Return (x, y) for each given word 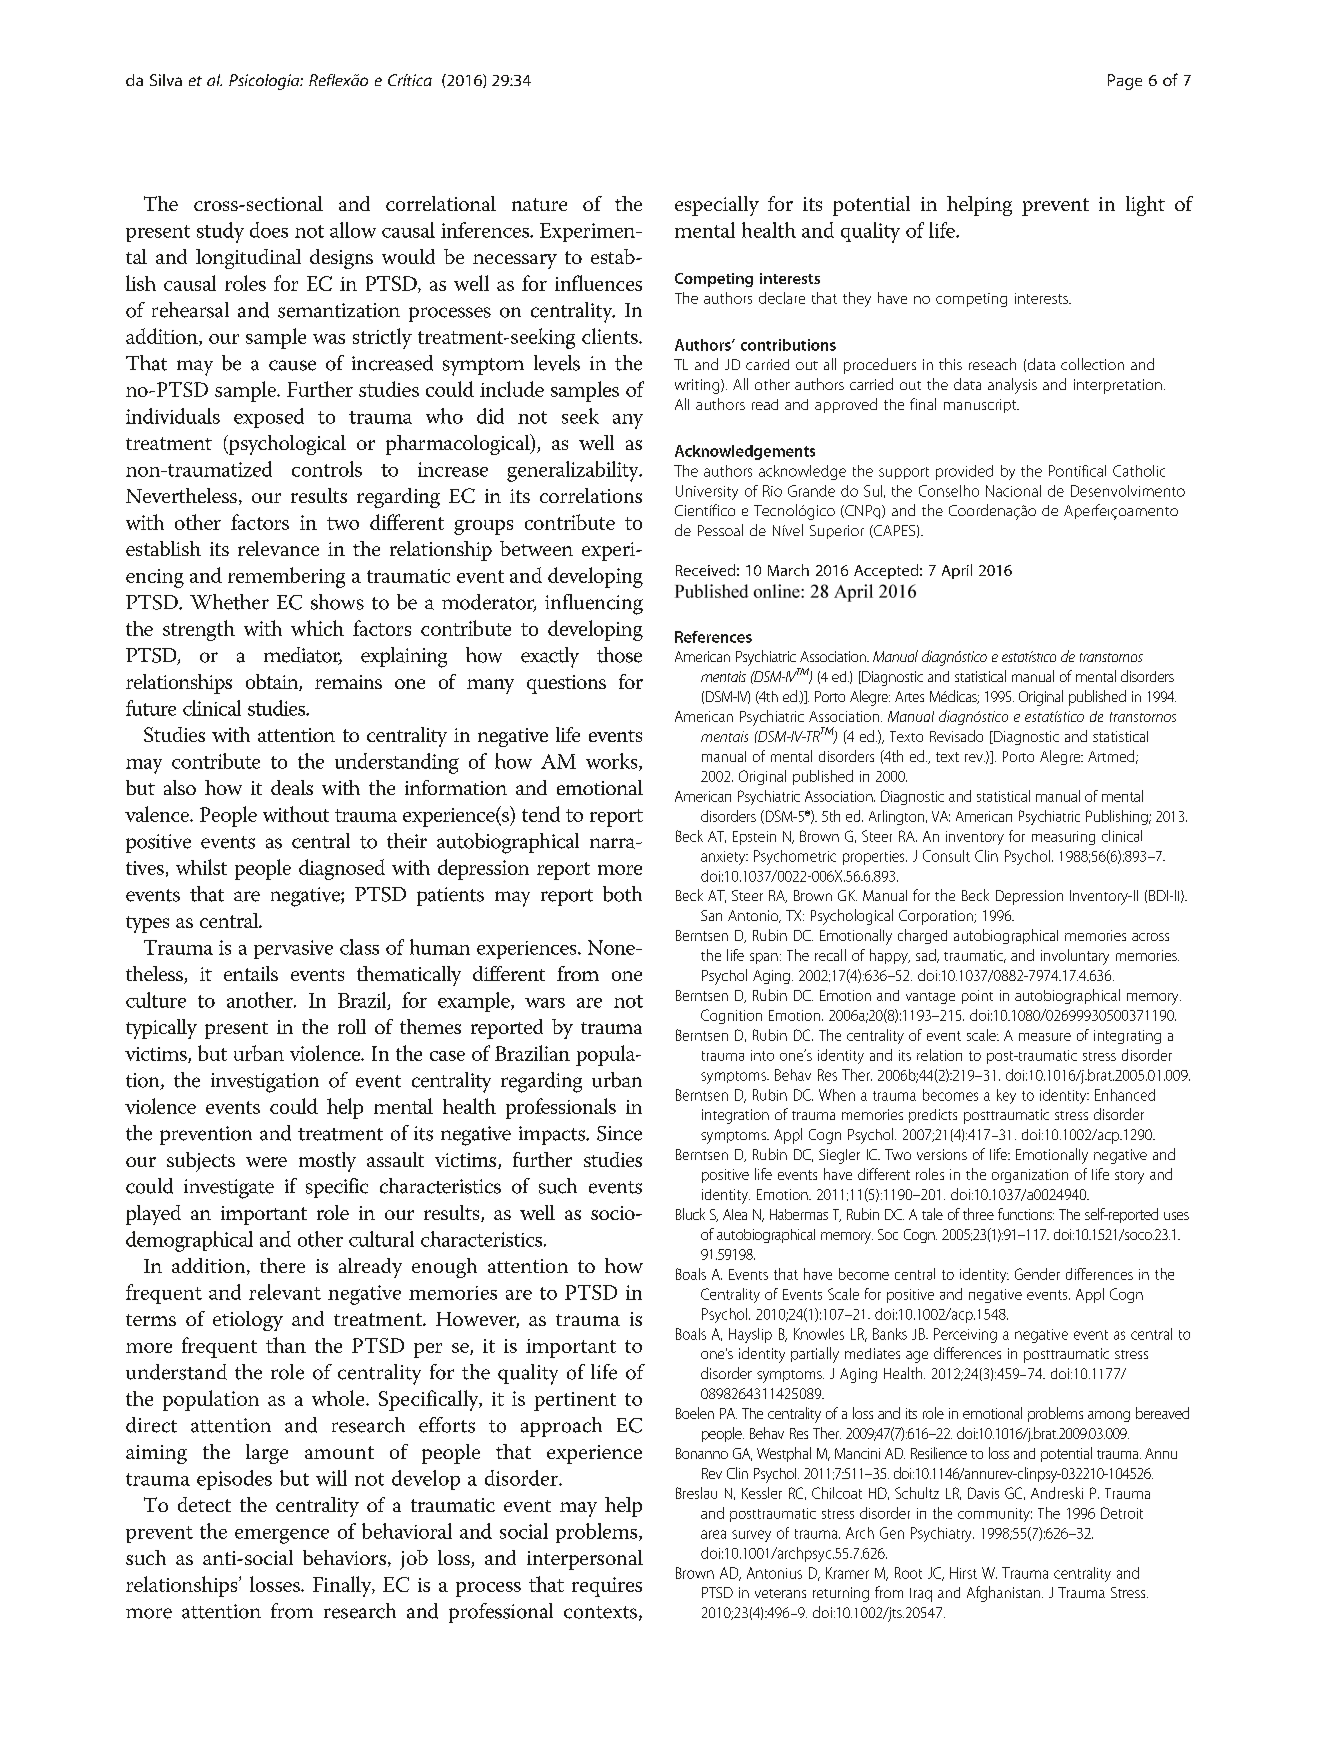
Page (1125, 82)
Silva (166, 80)
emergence (282, 1536)
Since (619, 1133)
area (713, 1534)
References (713, 637)
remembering (286, 577)
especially (717, 206)
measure (1045, 1037)
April (957, 571)
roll (352, 1026)
